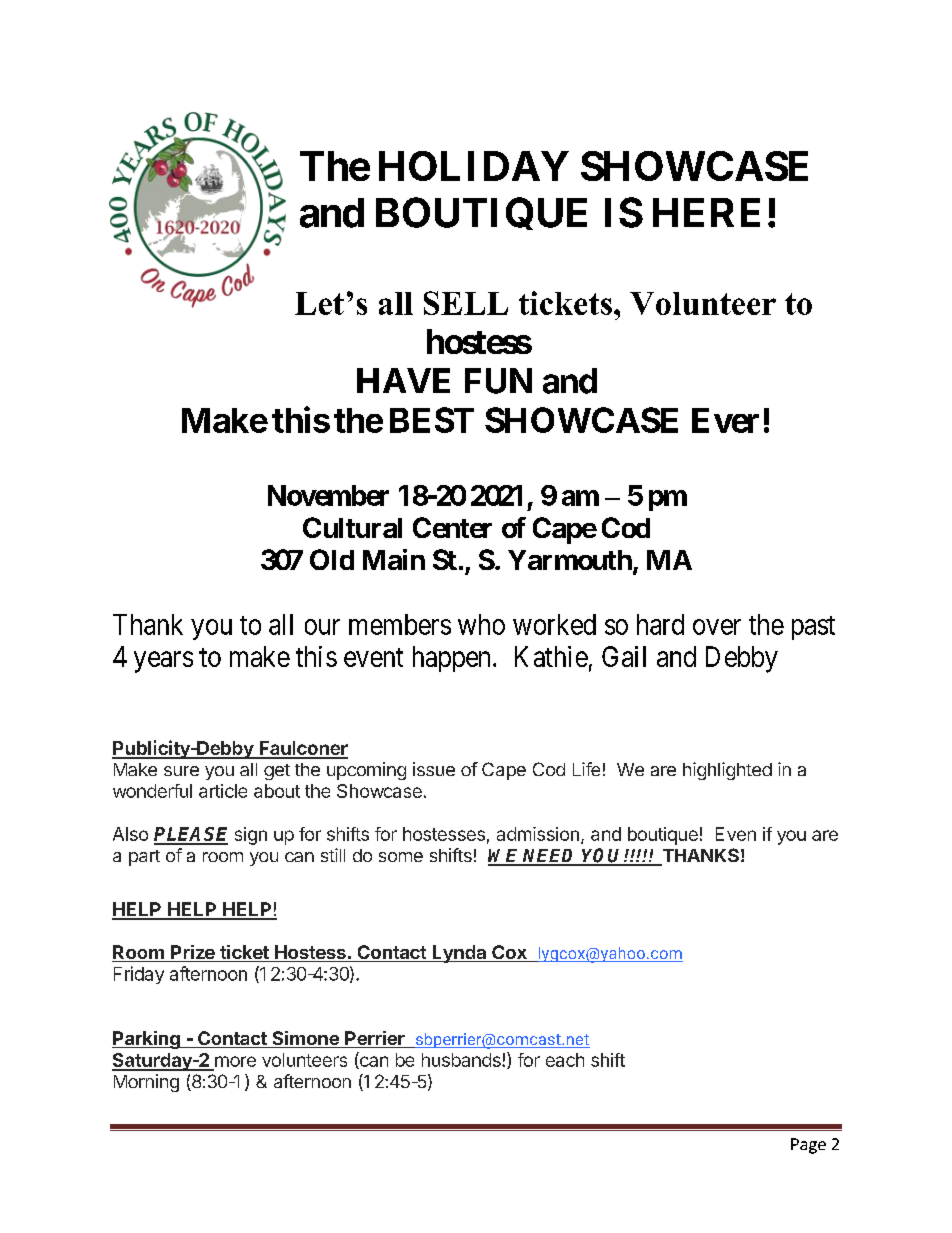  I want to click on HOLIDAY, so click(474, 166).
